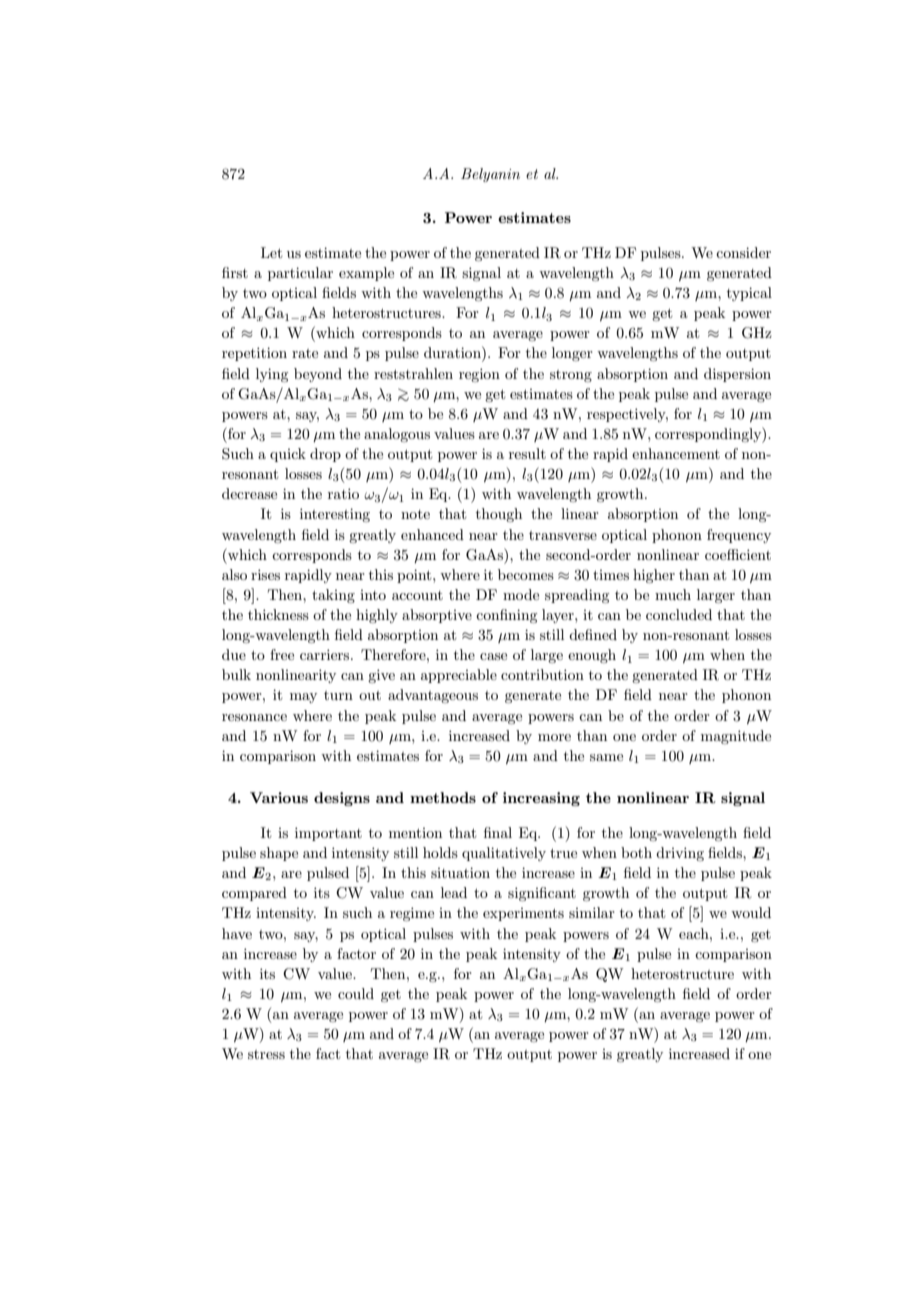 The height and width of the screenshot is (1308, 924). I want to click on example, so click(366, 274).
